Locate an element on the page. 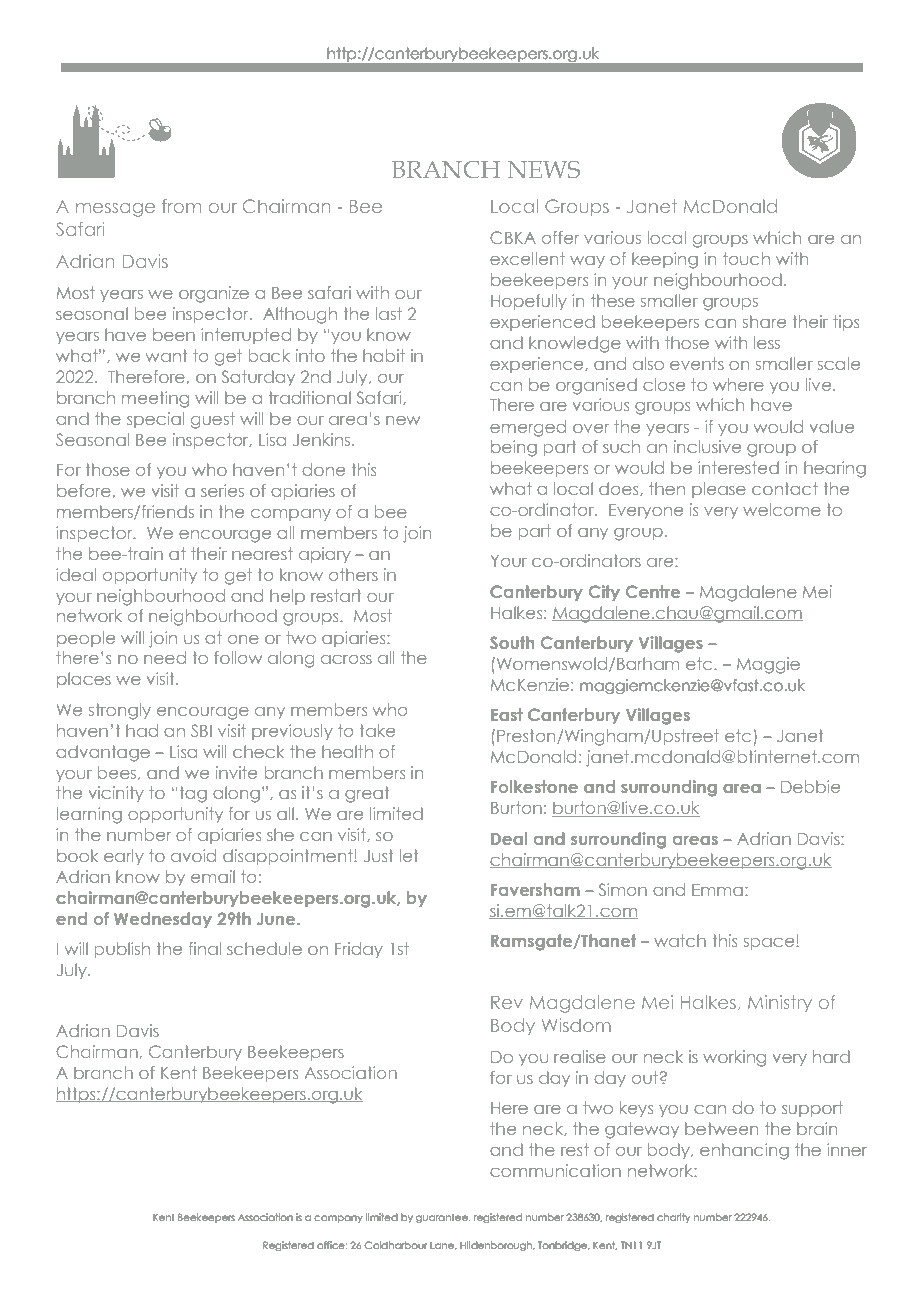 This page has height=1308, width=924. guarantee is located at coordinates (443, 1218).
